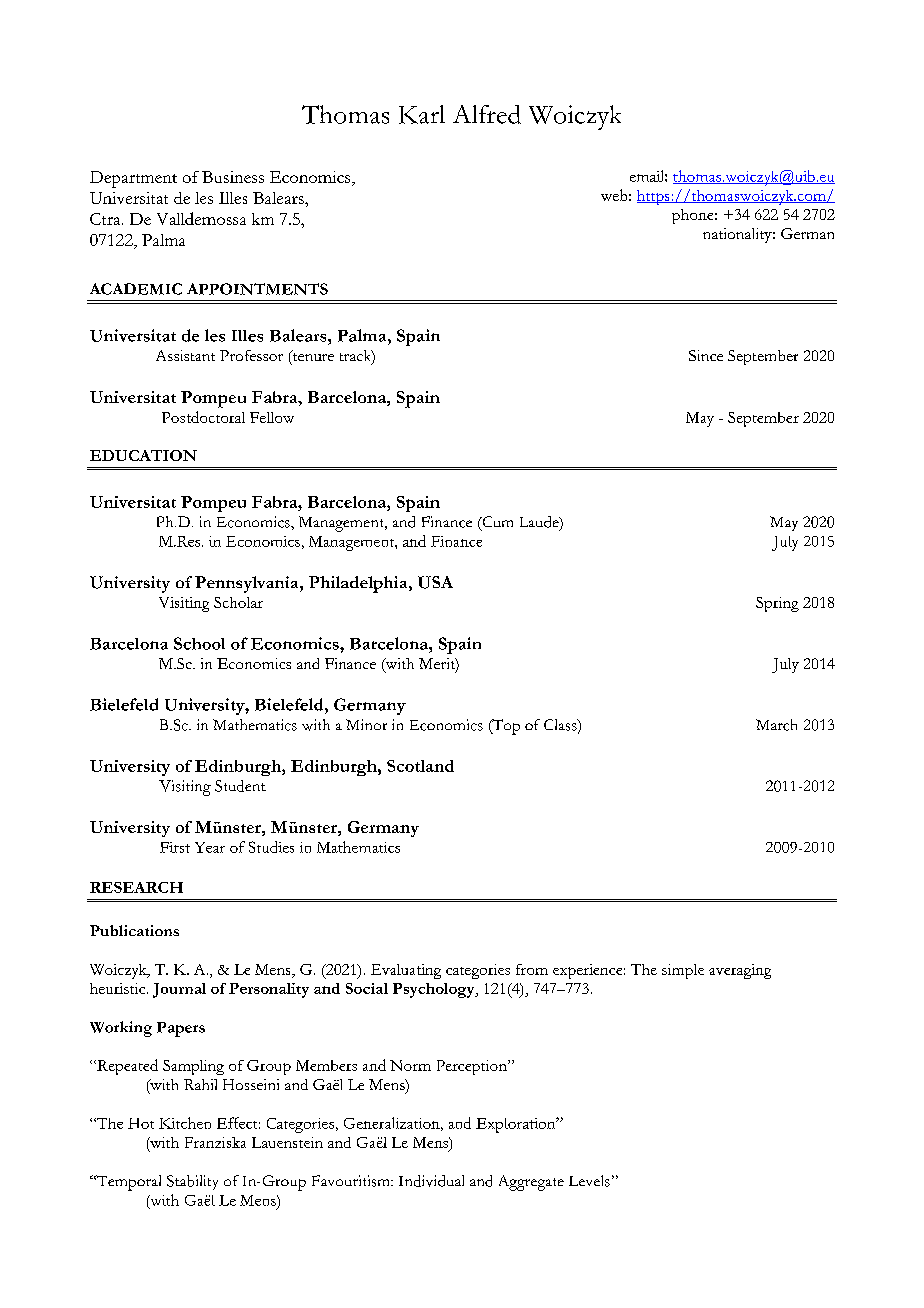  I want to click on Alfred, so click(487, 114).
